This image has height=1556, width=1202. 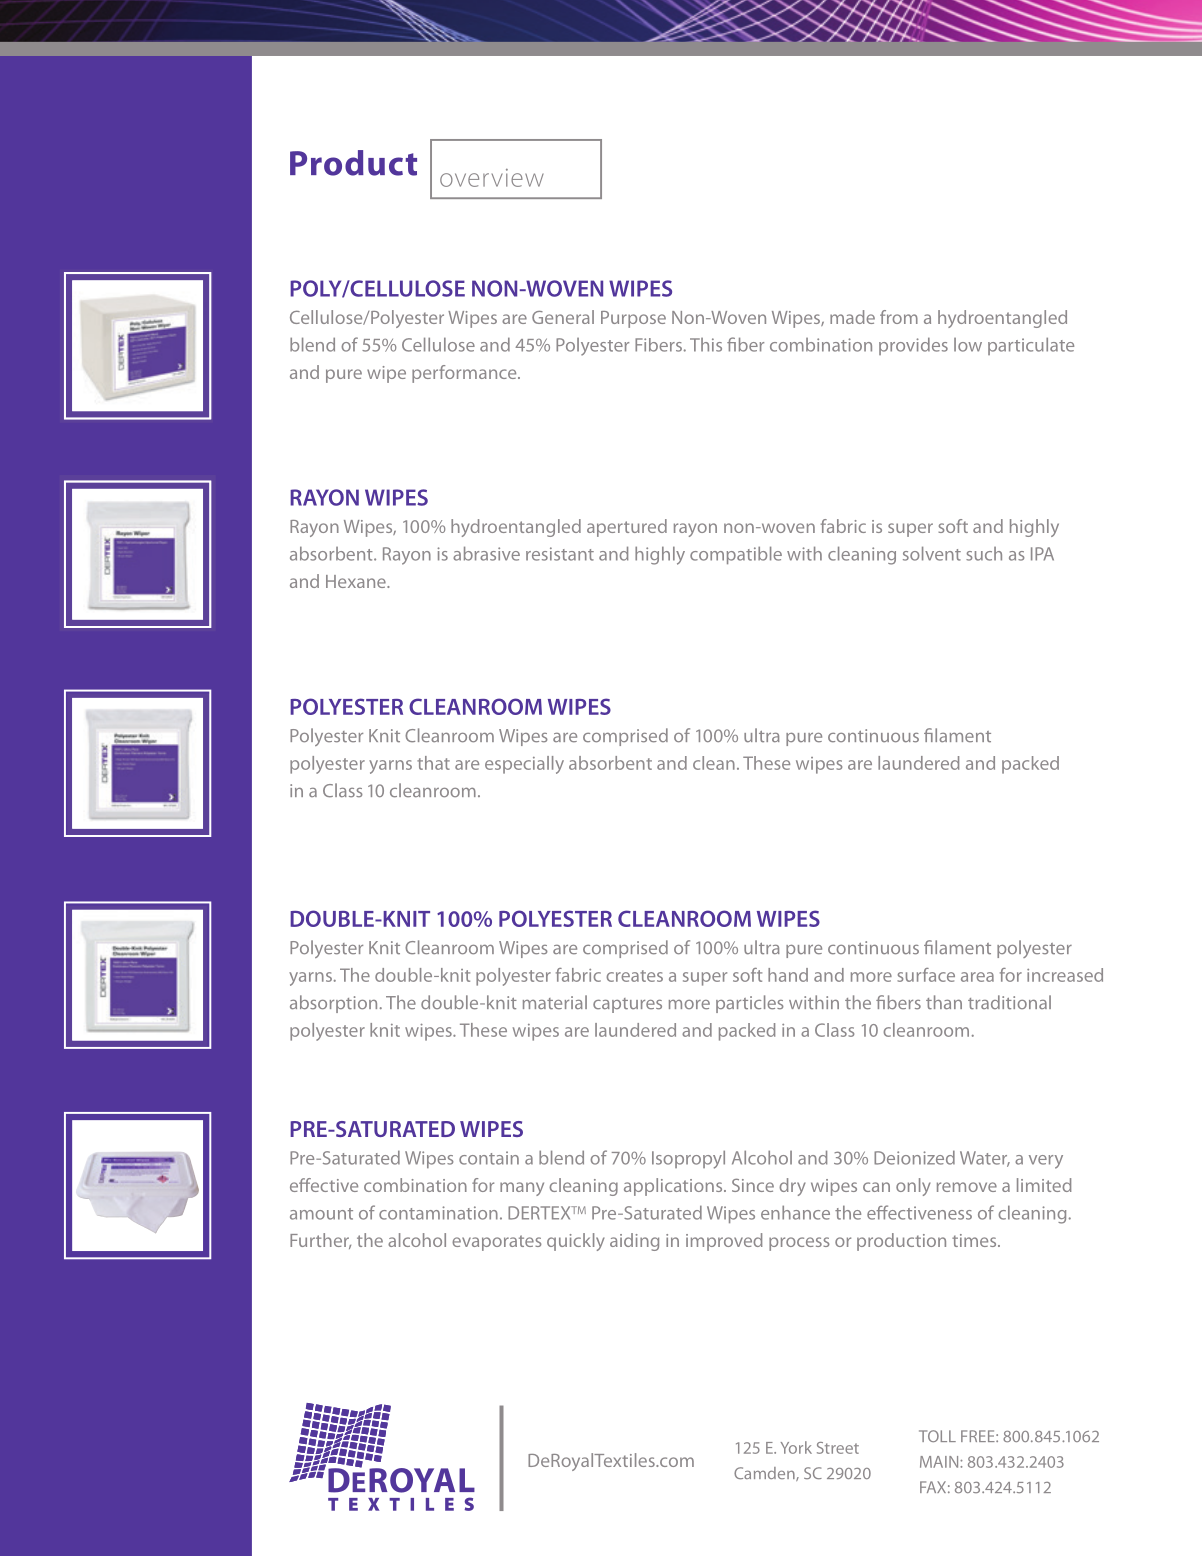 I want to click on This, so click(x=706, y=345).
